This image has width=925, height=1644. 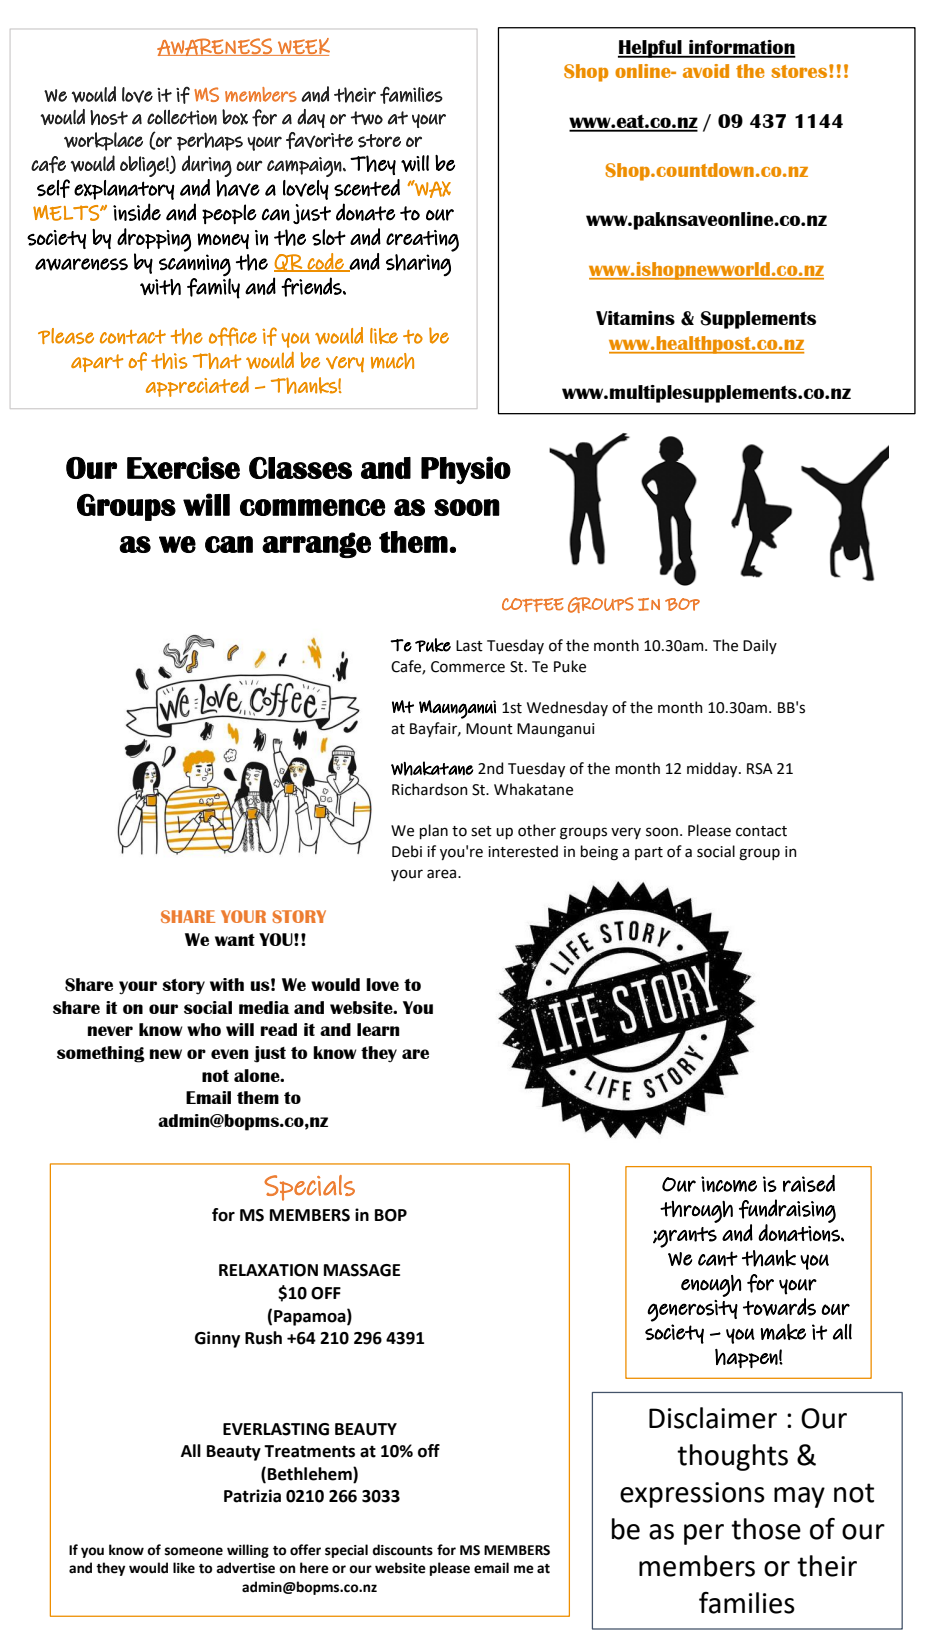 What do you see at coordinates (635, 318) in the image?
I see `Vitamins` at bounding box center [635, 318].
